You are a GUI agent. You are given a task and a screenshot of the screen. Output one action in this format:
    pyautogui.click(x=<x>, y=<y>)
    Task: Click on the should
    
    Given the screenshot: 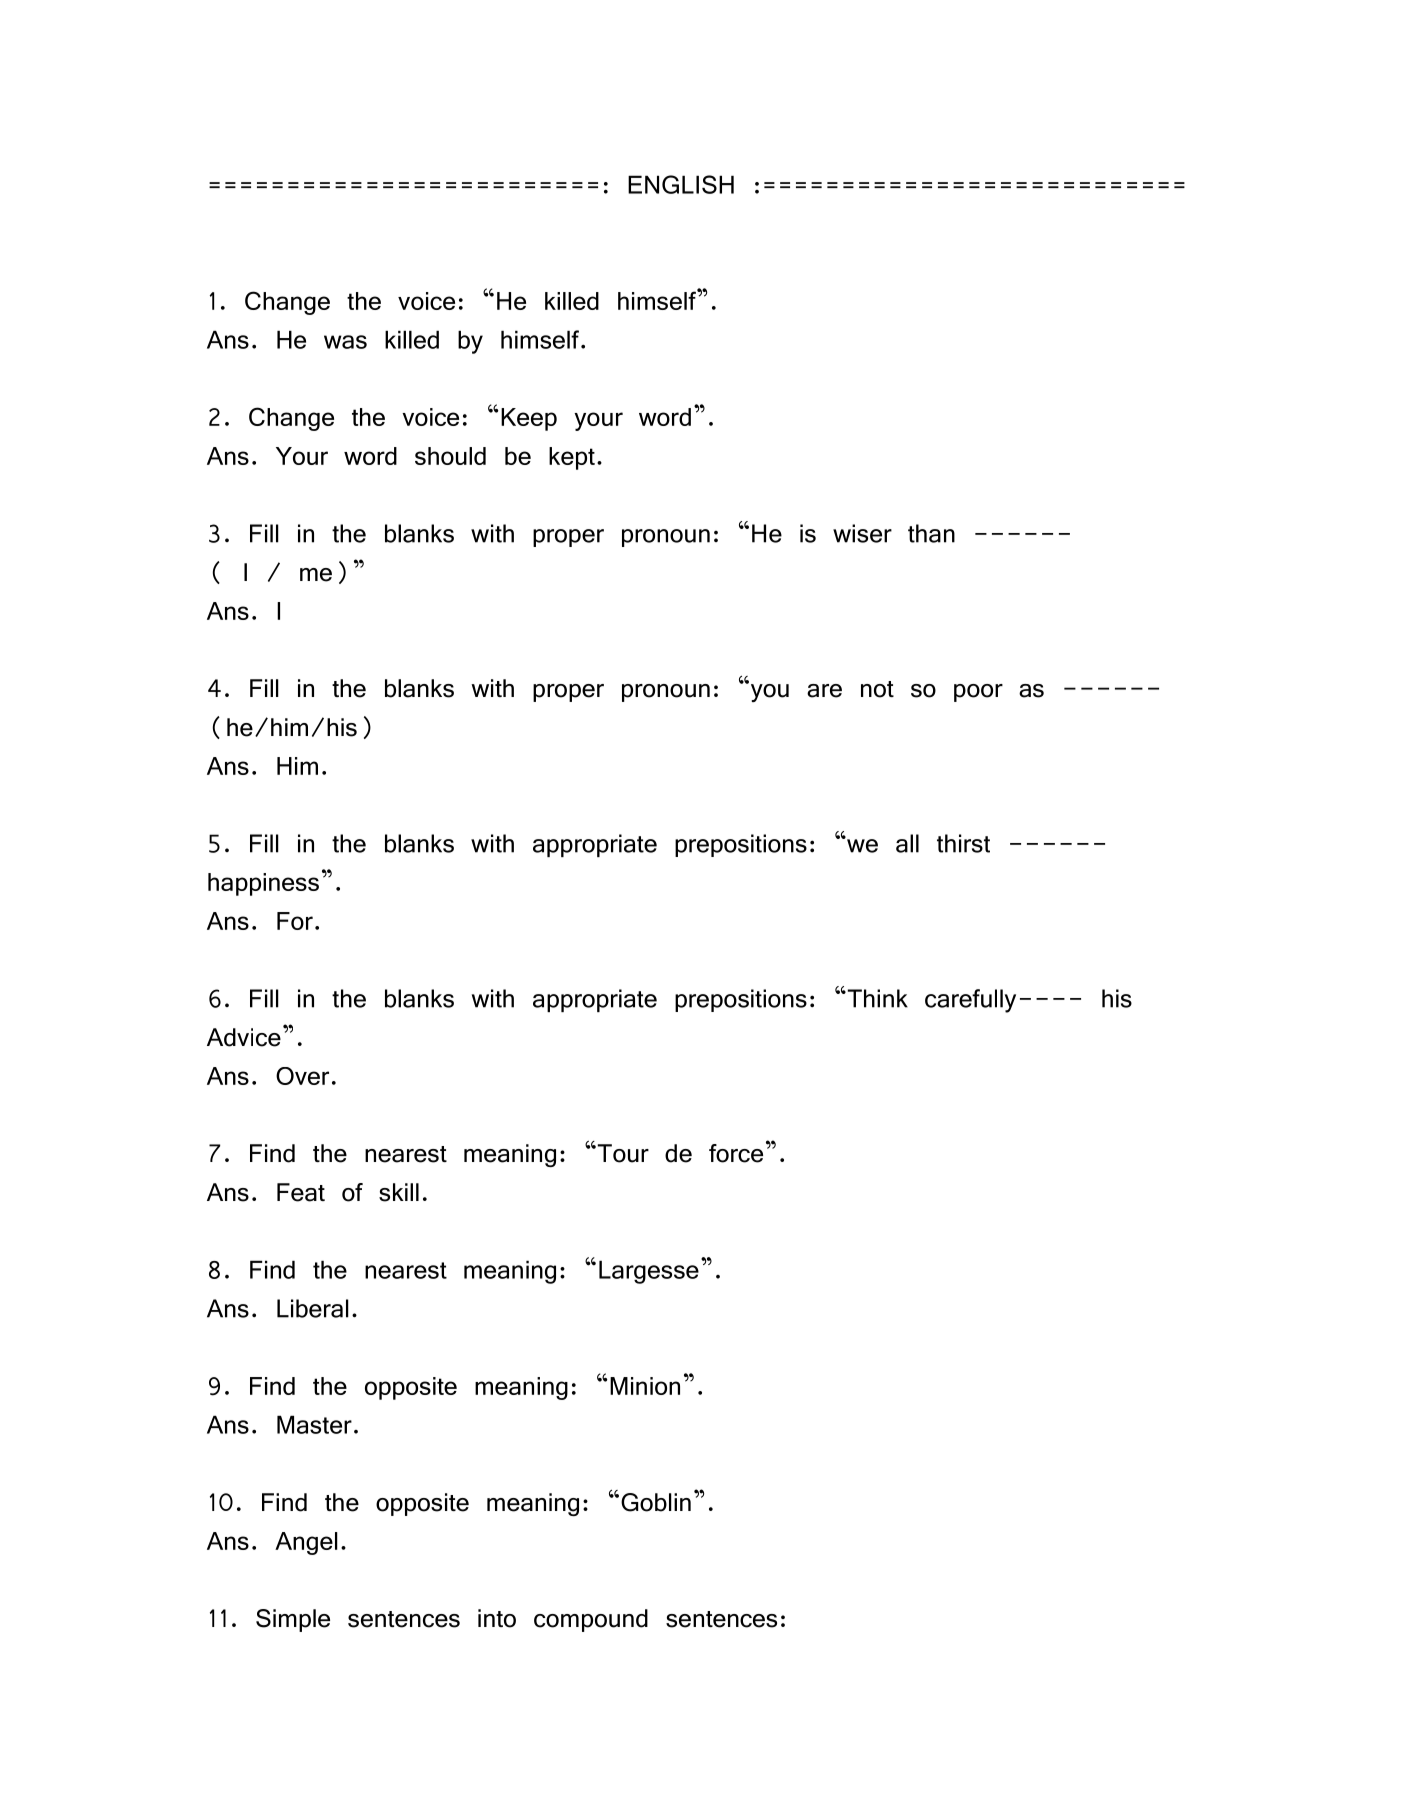 What is the action you would take?
    pyautogui.click(x=450, y=456)
